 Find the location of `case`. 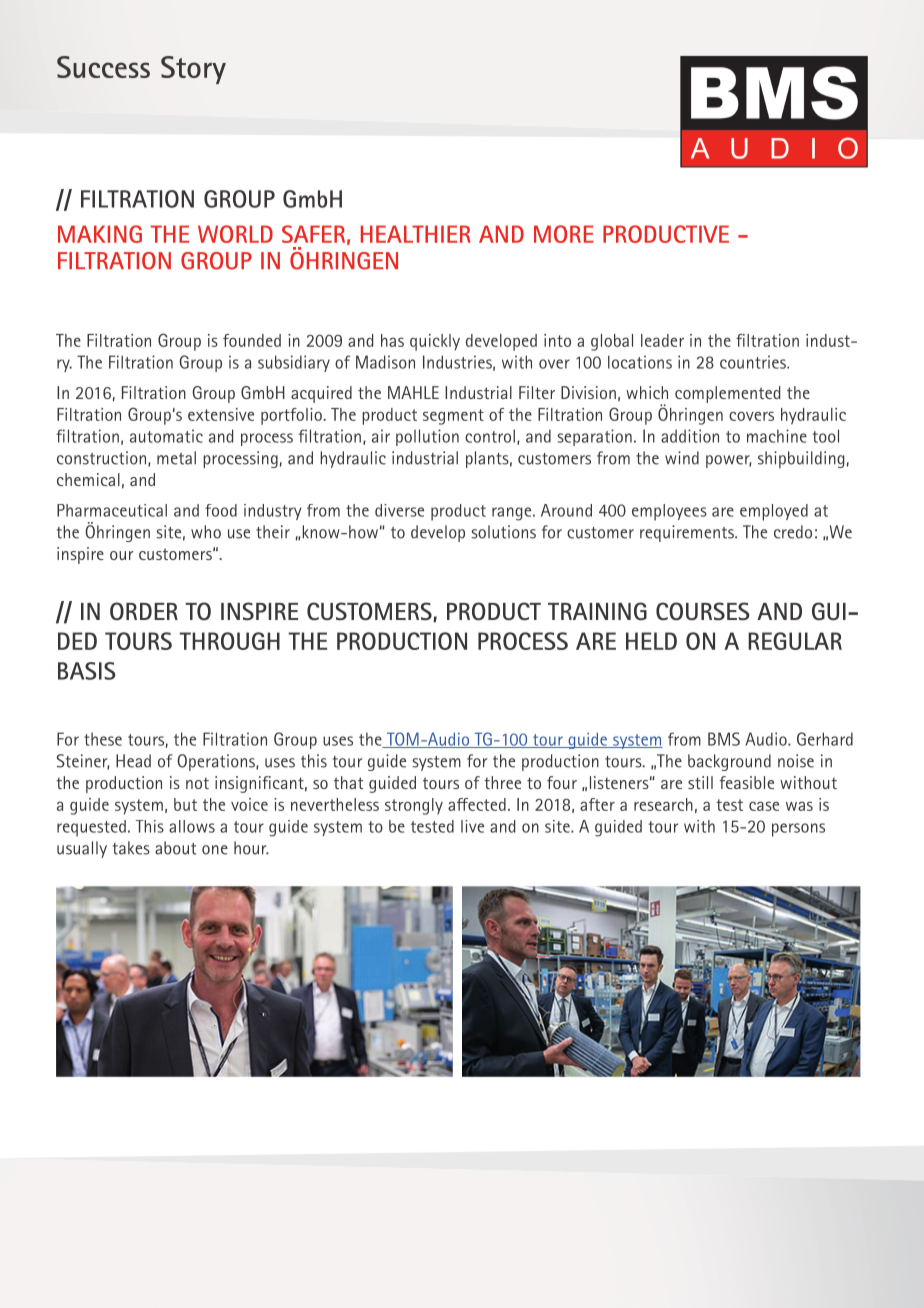

case is located at coordinates (764, 806).
